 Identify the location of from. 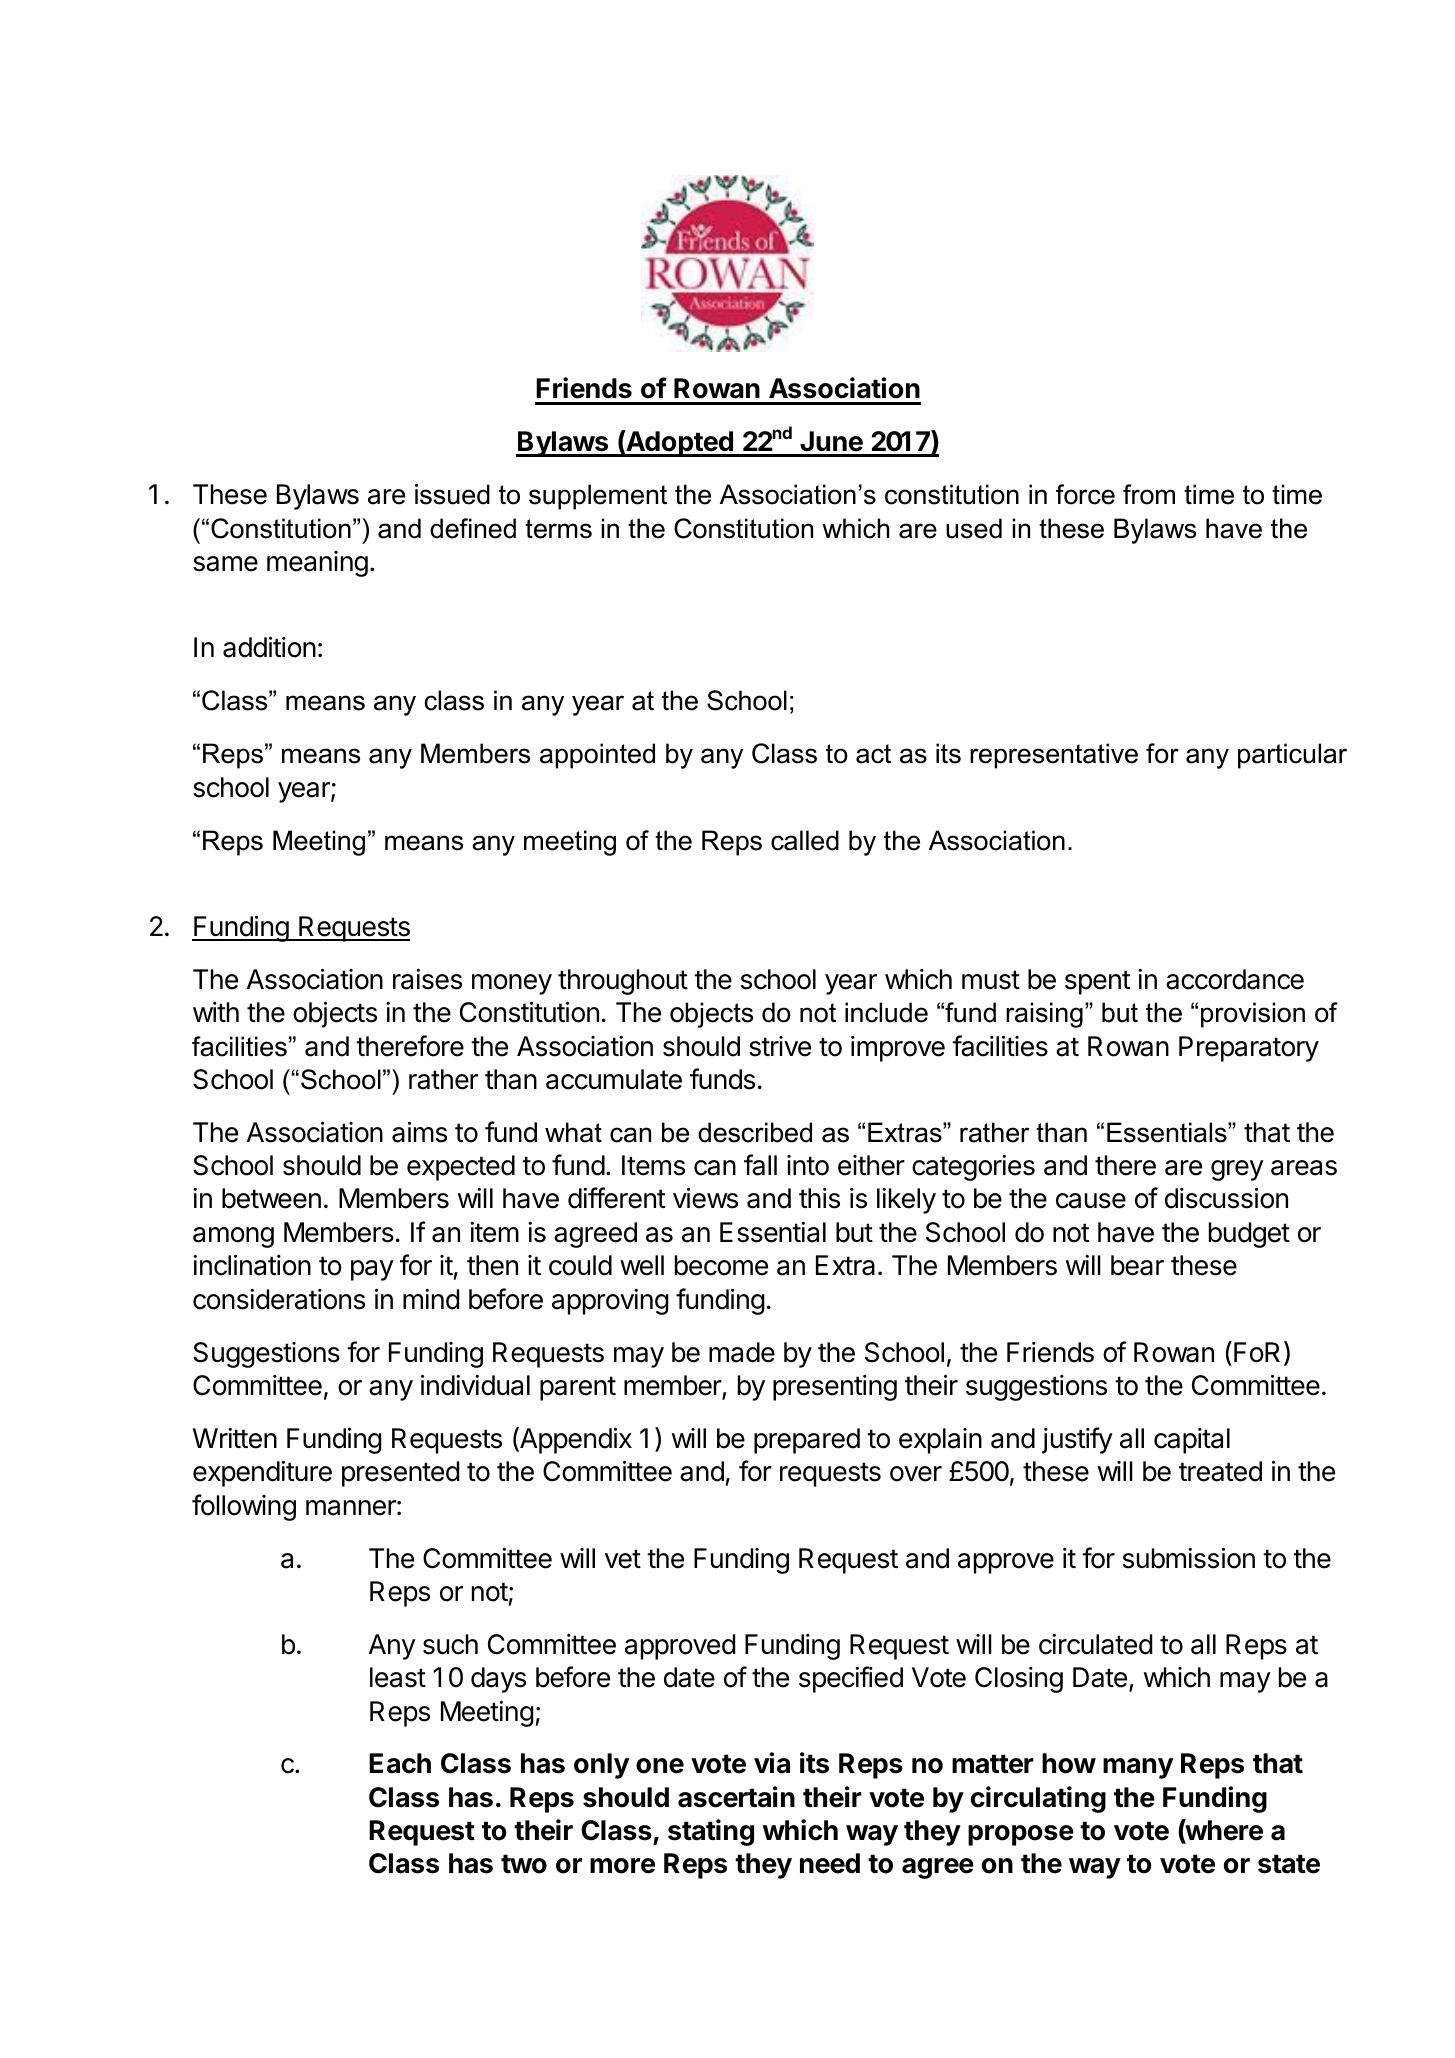
(1149, 494).
